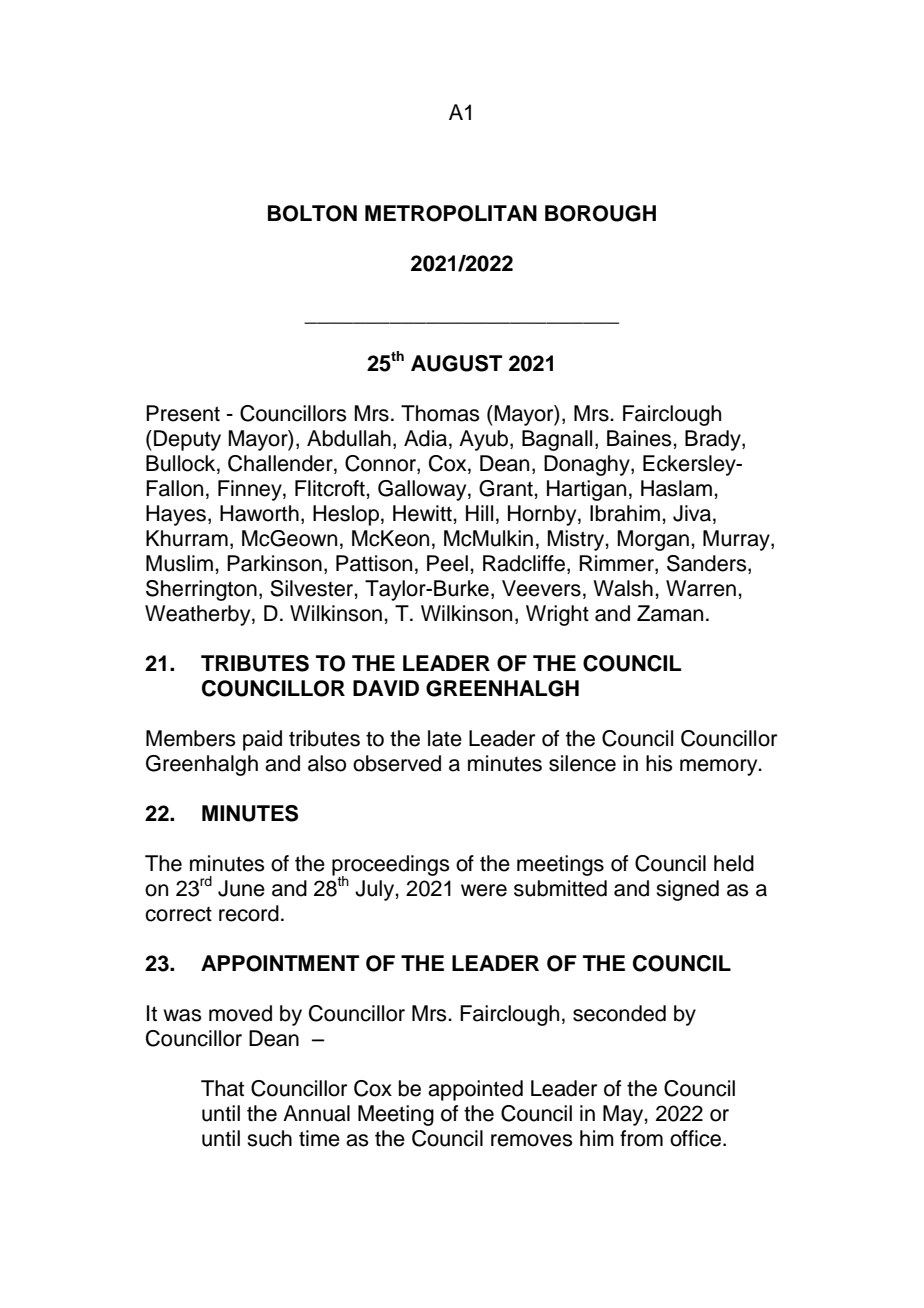 The height and width of the screenshot is (1308, 924). I want to click on office, so click(697, 1138).
